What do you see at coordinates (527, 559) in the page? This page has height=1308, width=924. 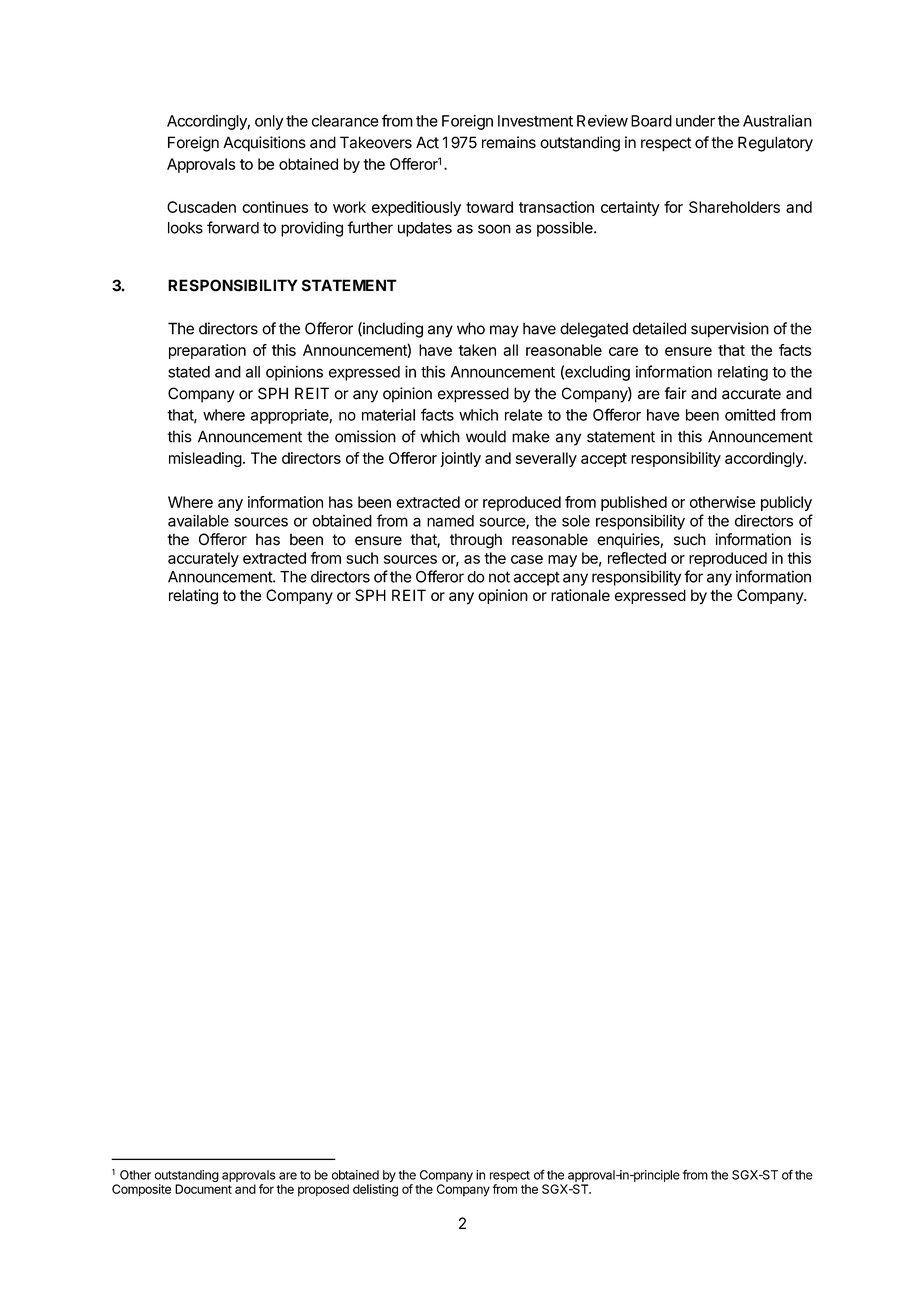 I see `case` at bounding box center [527, 559].
